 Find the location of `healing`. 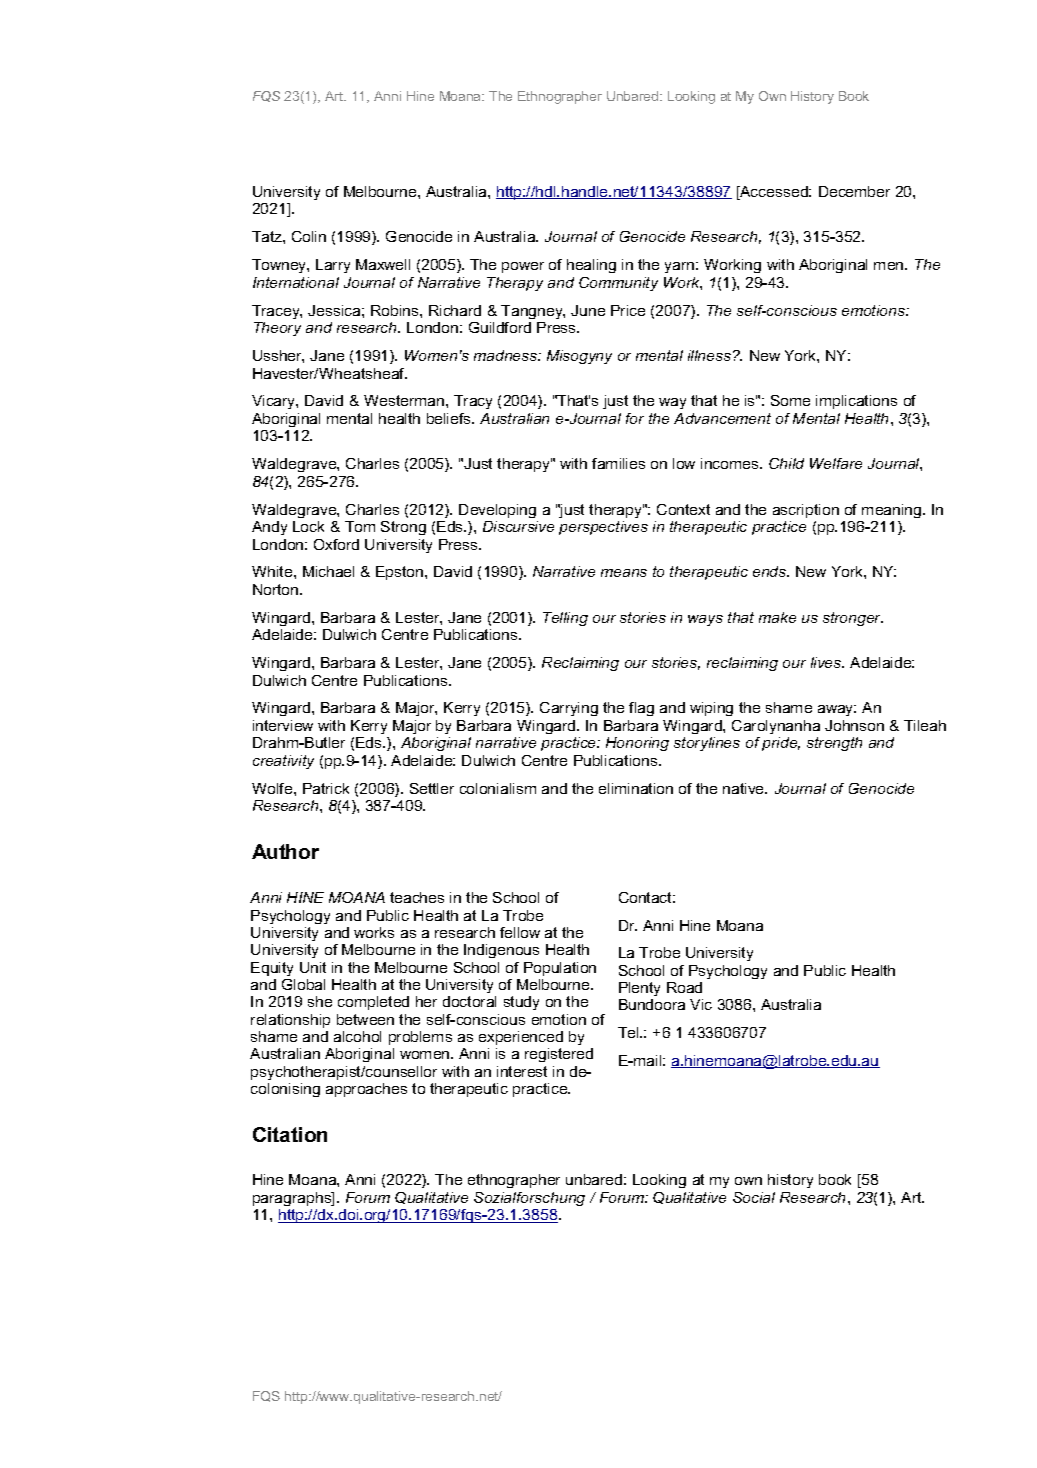

healing is located at coordinates (591, 266).
